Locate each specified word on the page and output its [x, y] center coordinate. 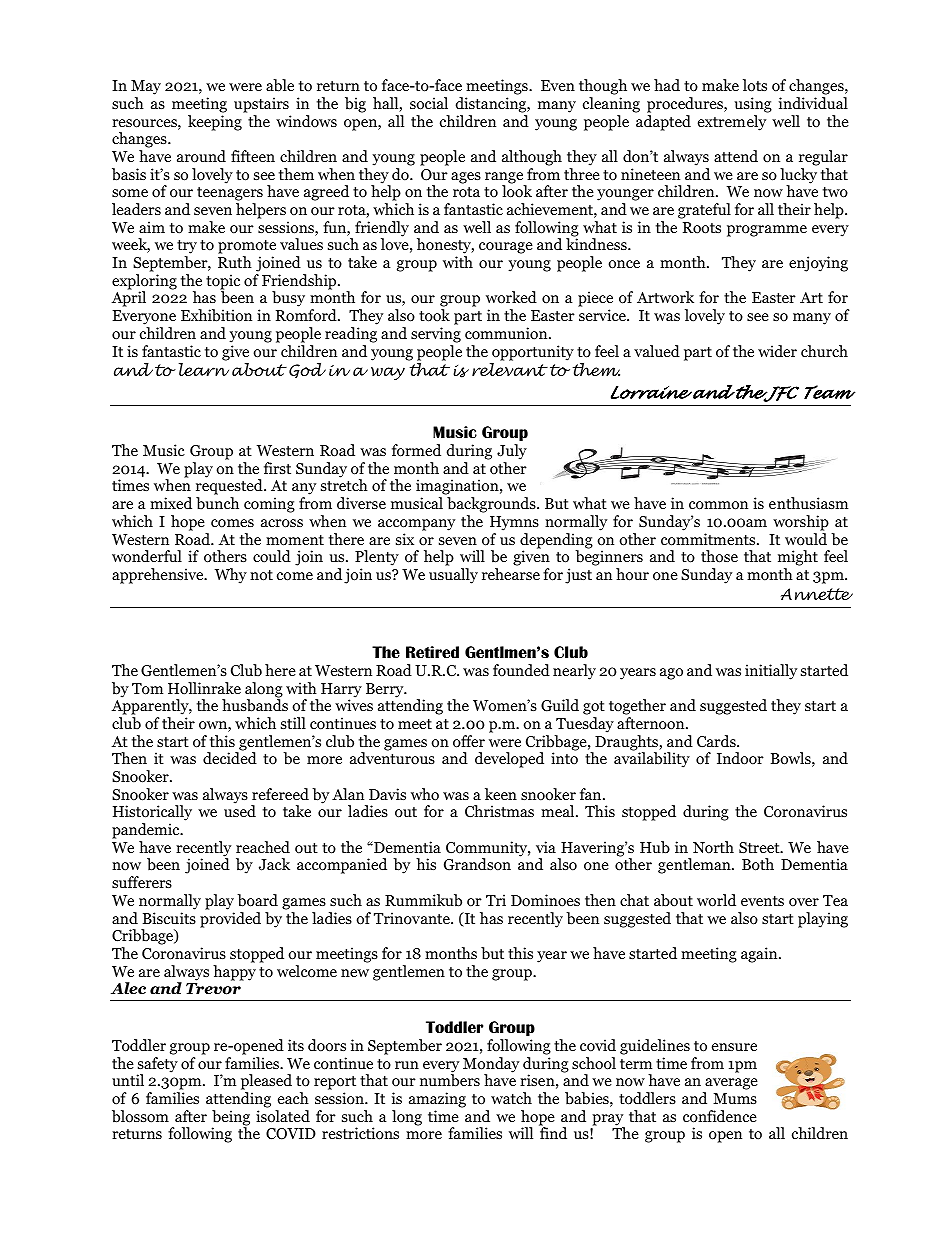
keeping [215, 123]
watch [511, 1098]
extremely [732, 123]
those [719, 556]
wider [777, 351]
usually [453, 576]
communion [507, 333]
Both [758, 864]
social [429, 103]
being [231, 1119]
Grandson [477, 864]
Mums [735, 1098]
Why [231, 576]
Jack [274, 864]
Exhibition [216, 315]
